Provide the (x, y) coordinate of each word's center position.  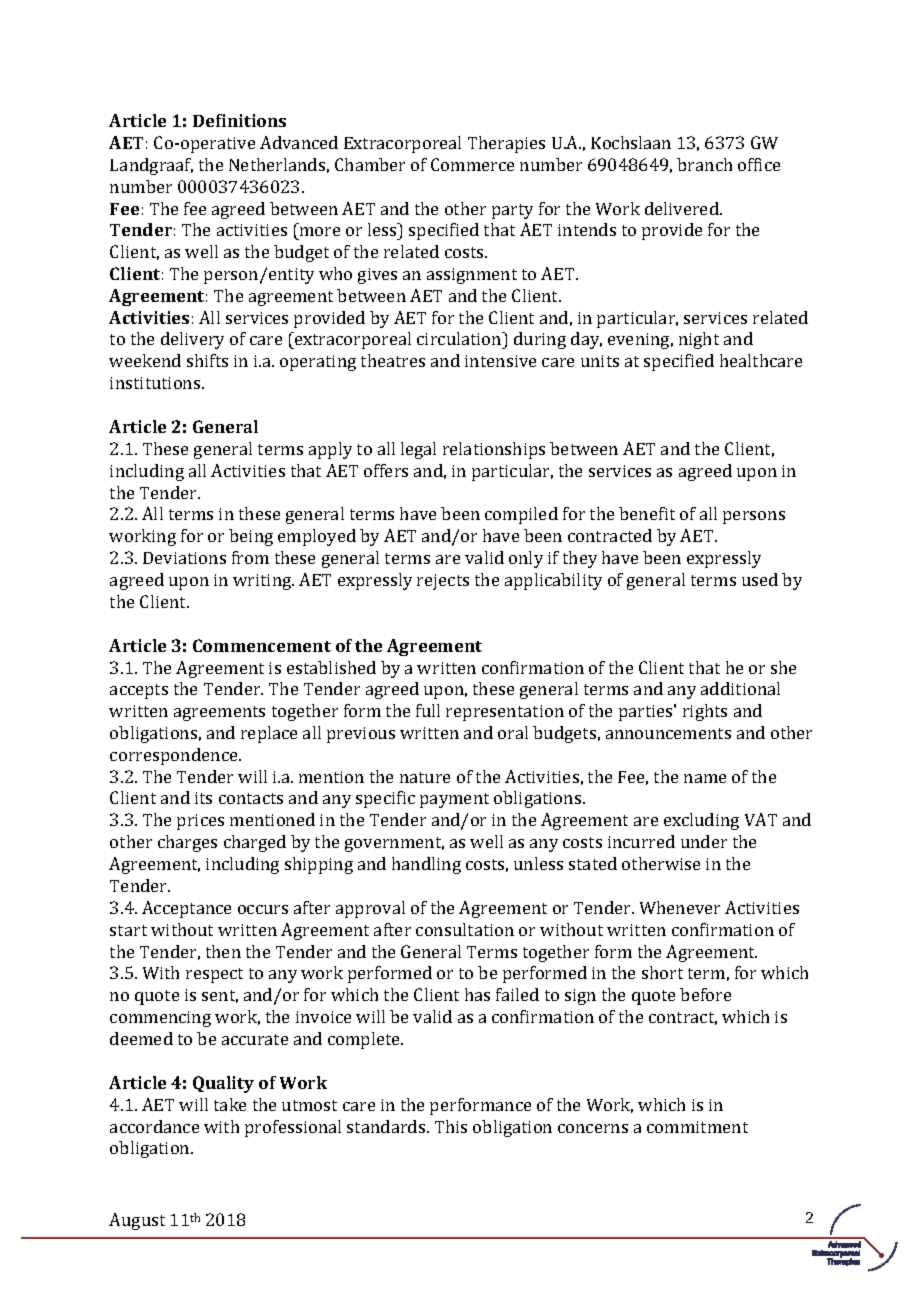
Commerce (472, 164)
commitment (697, 1127)
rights (705, 712)
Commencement (262, 645)
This (451, 1126)
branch (704, 164)
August (137, 1221)
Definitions (239, 120)
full (428, 710)
